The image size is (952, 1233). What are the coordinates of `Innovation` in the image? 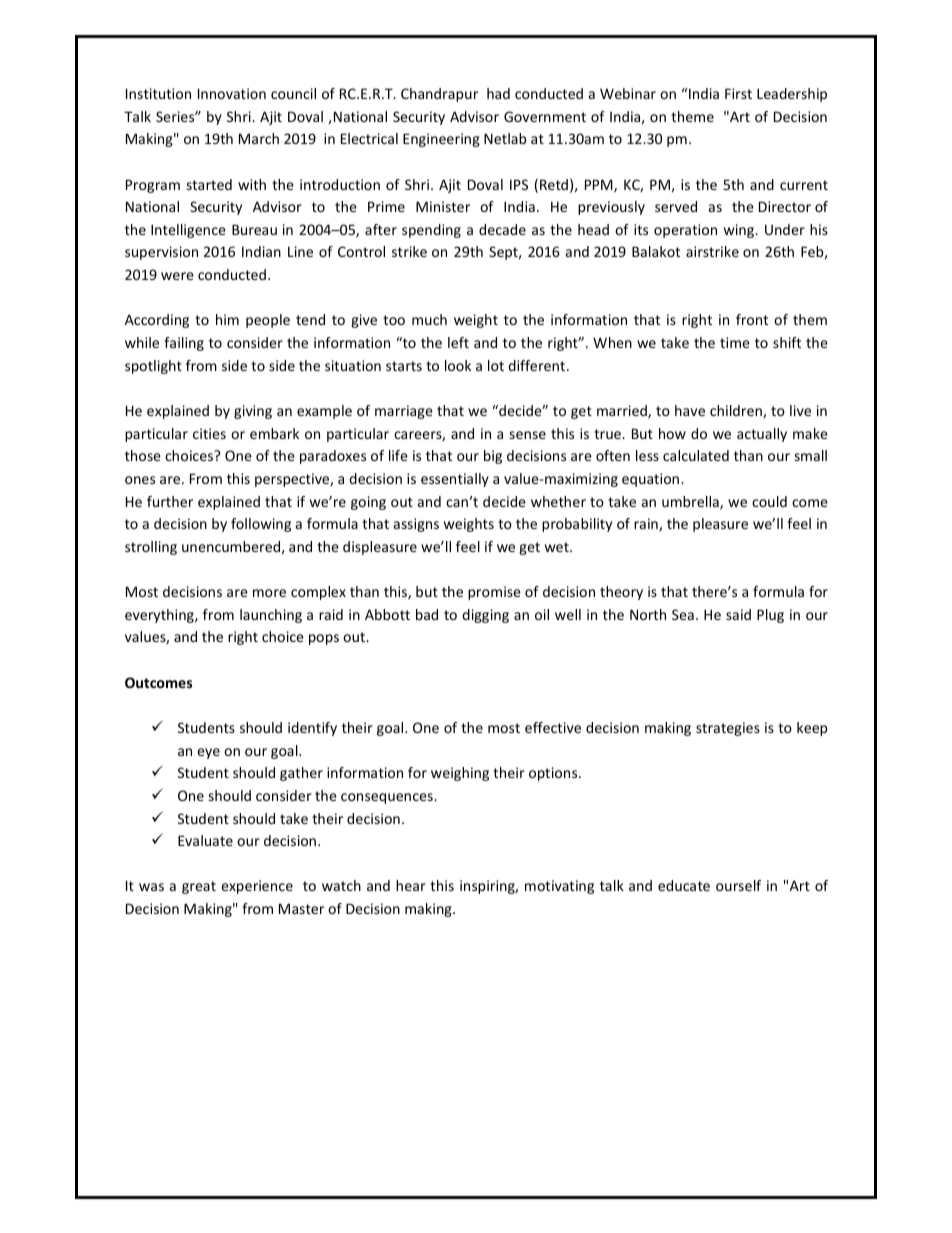 It's located at (232, 93).
